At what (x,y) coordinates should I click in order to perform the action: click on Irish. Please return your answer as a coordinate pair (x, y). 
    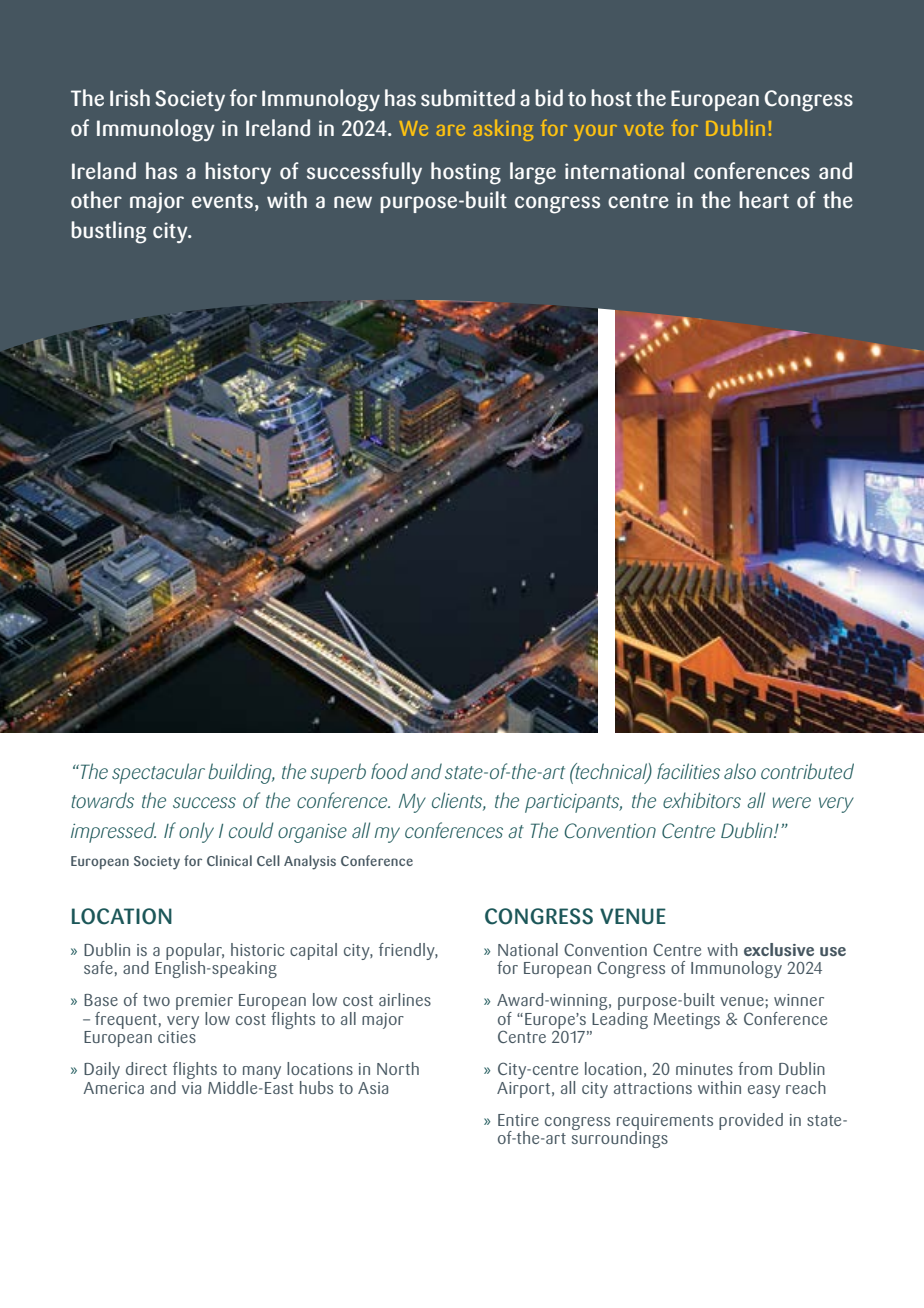
    Looking at the image, I should click on (130, 97).
